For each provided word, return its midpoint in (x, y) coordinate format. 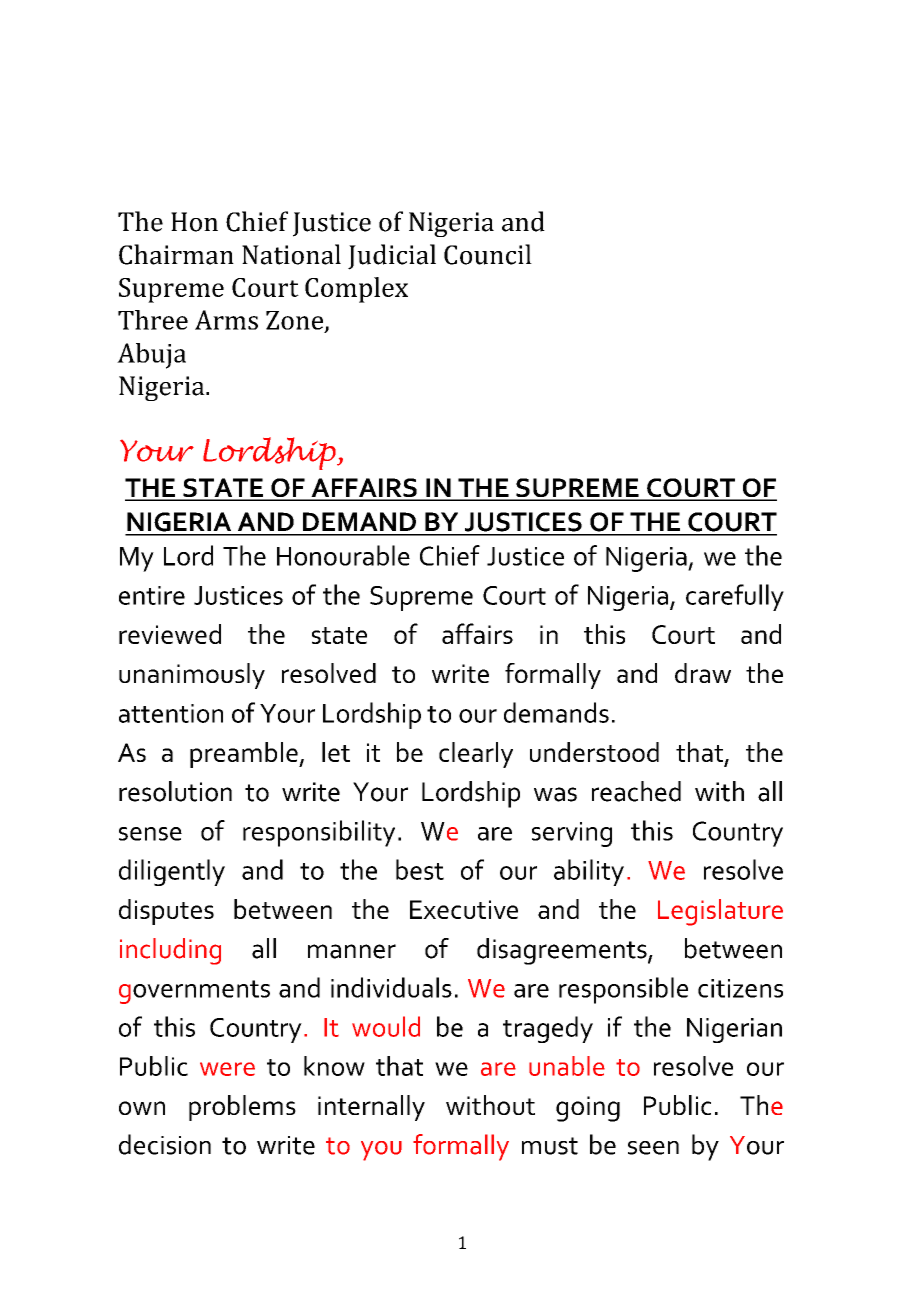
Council (488, 254)
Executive (464, 909)
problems (242, 1108)
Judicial (392, 257)
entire (152, 595)
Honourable (343, 555)
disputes (166, 912)
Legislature (720, 912)
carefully (735, 597)
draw (703, 673)
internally (371, 1108)
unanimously (192, 676)
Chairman (176, 254)
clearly (476, 755)
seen (653, 1148)
